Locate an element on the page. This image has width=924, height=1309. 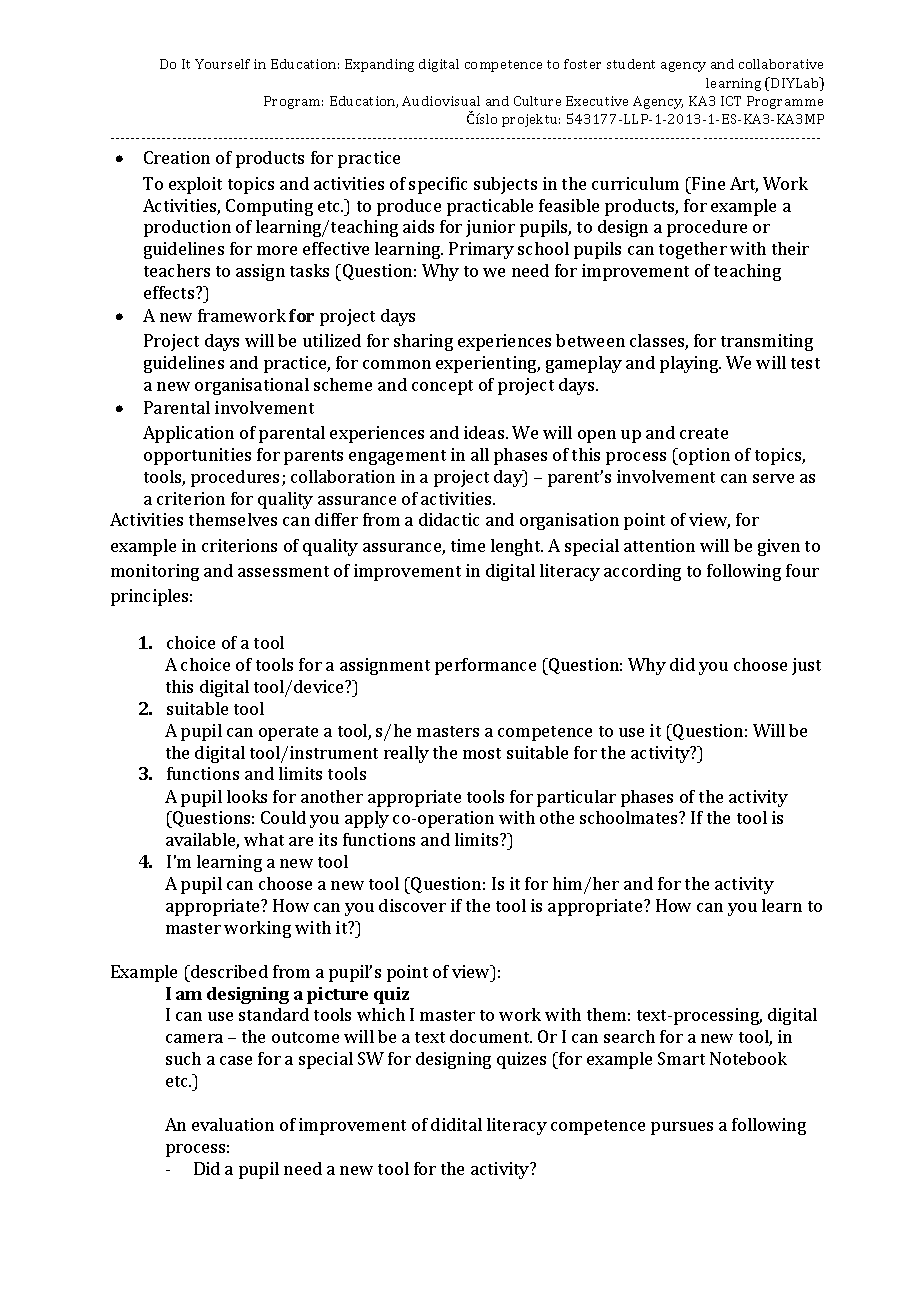
ideas is located at coordinates (485, 432).
